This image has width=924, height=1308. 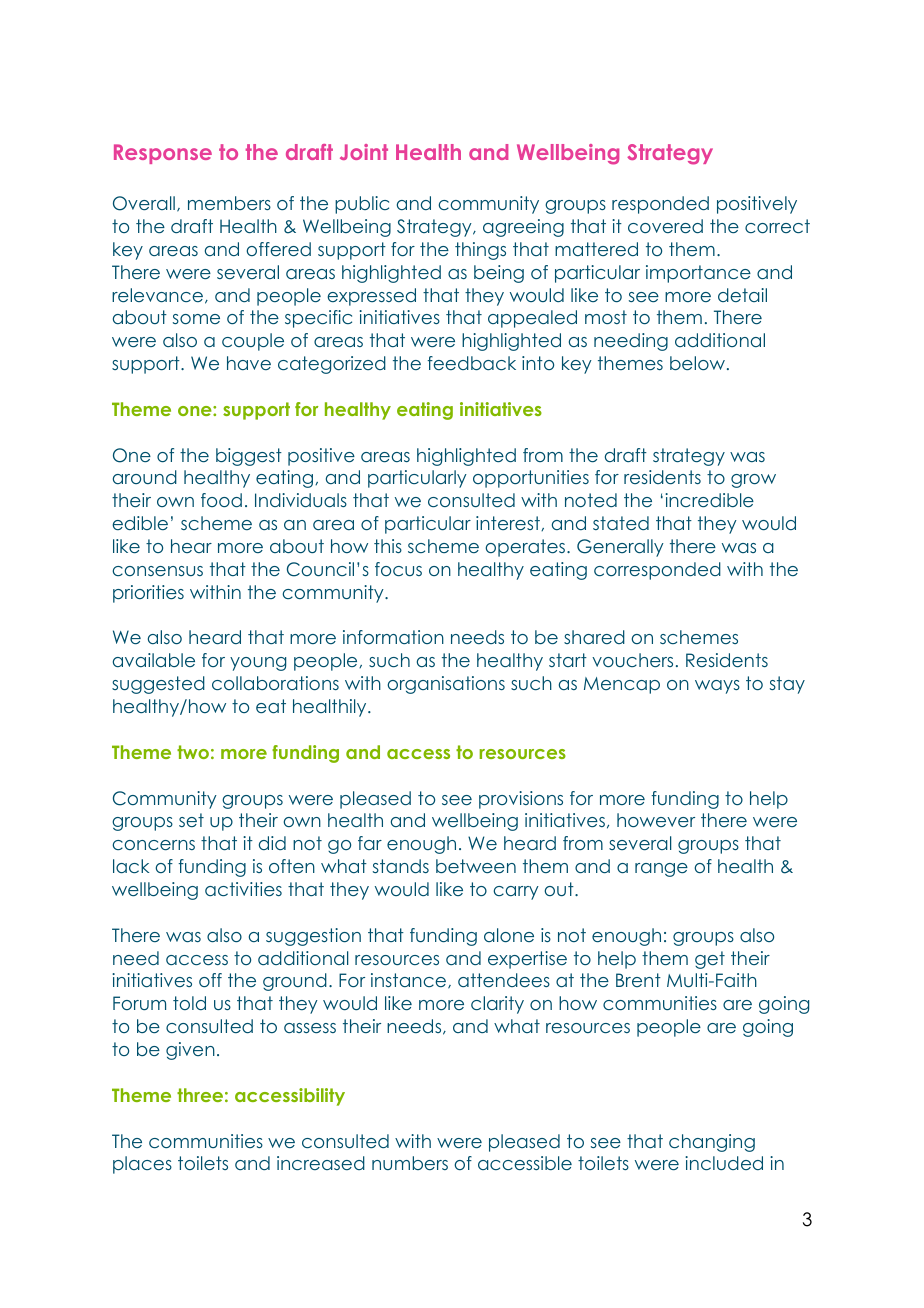 I want to click on organisations, so click(x=446, y=685).
